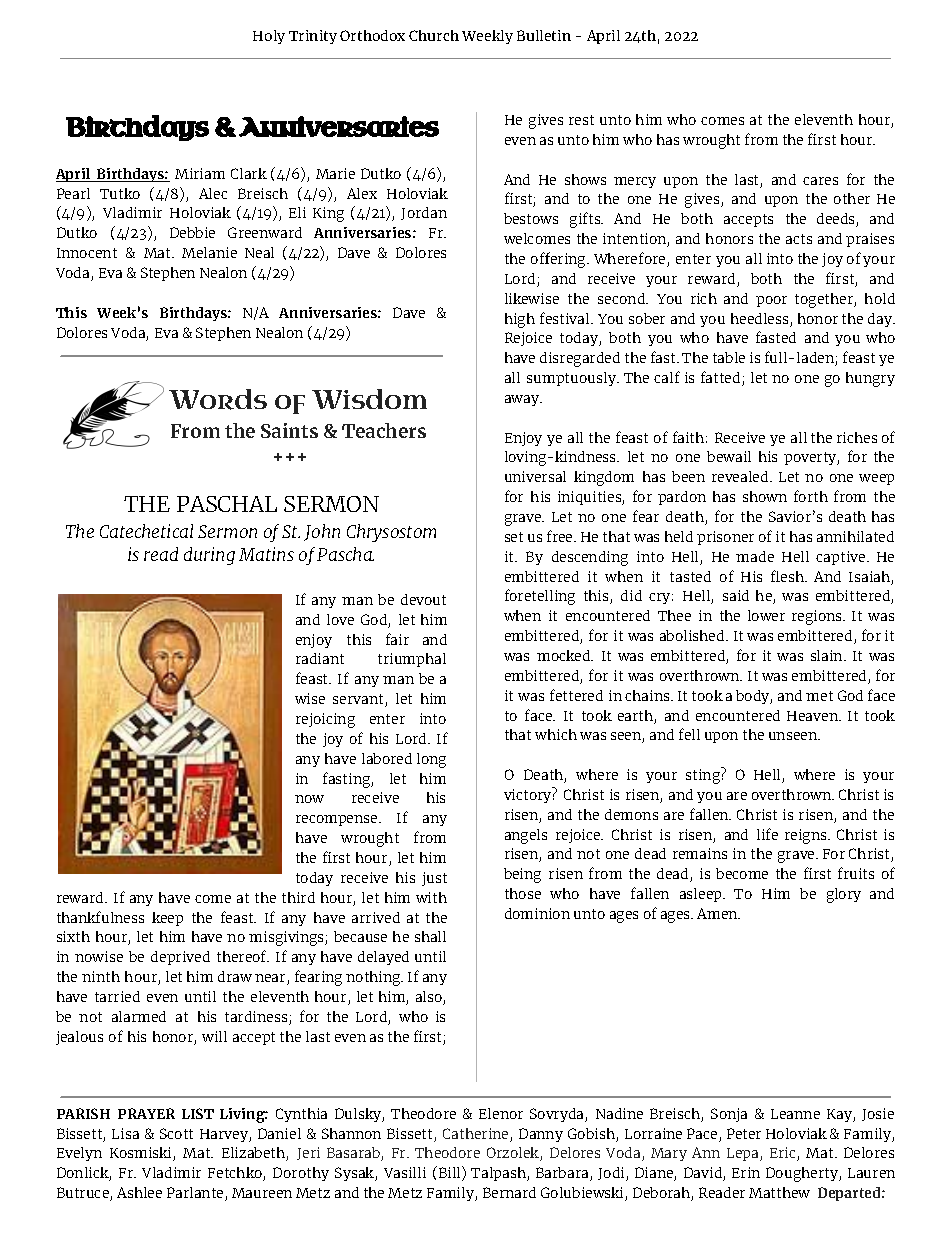 The image size is (952, 1233). I want to click on glory, so click(844, 895).
